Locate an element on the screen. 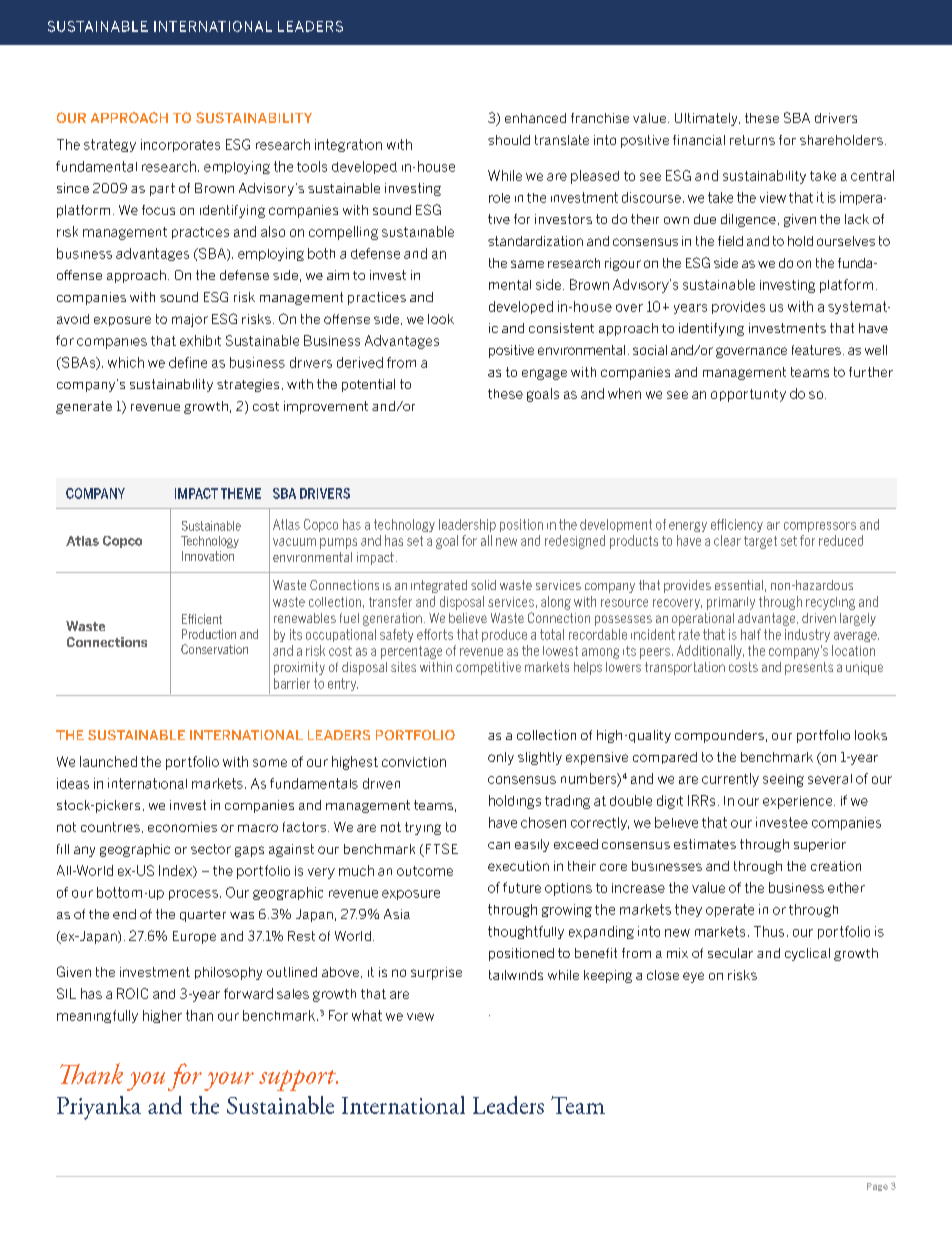  should is located at coordinates (509, 140).
